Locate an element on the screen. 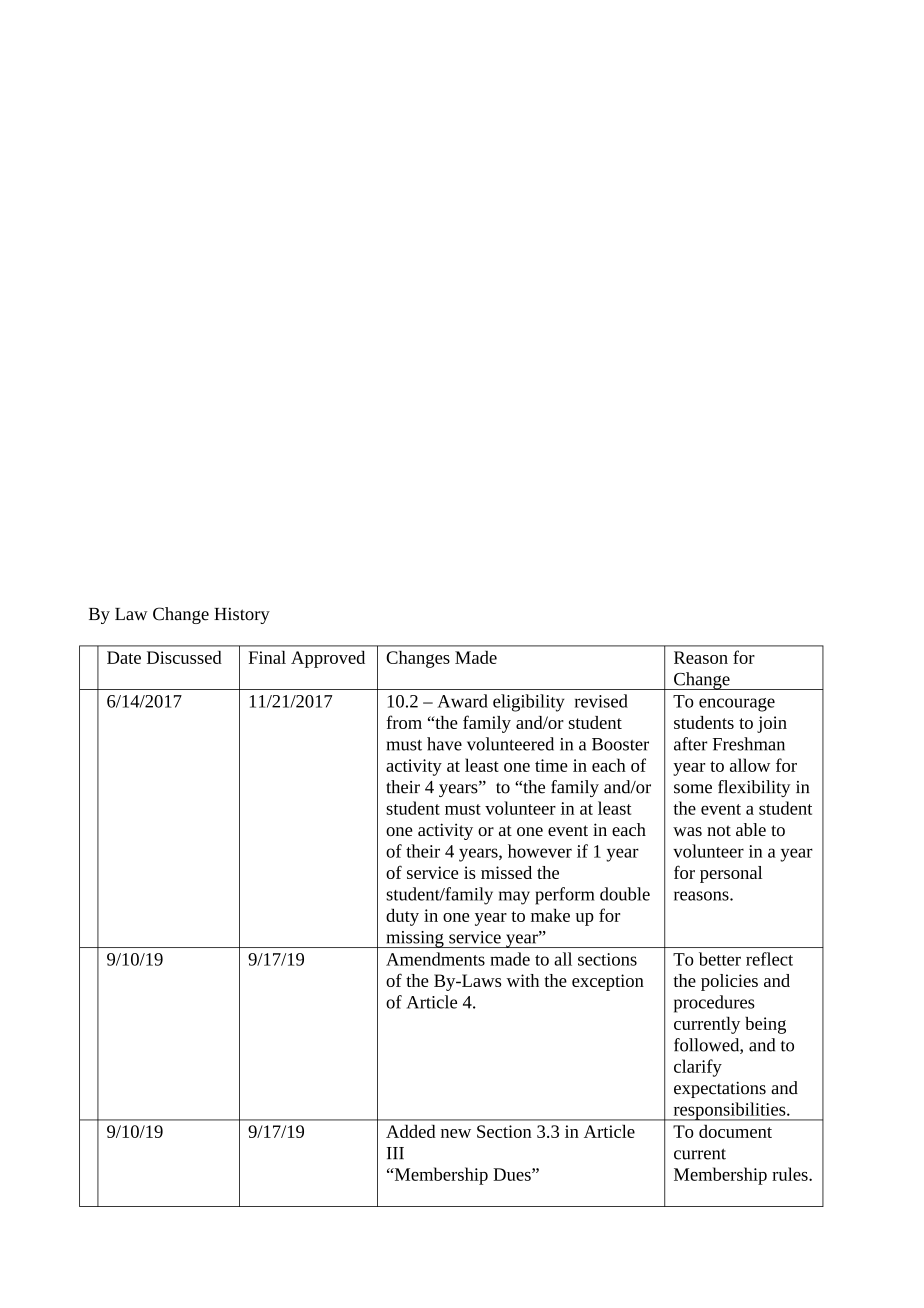  Approved is located at coordinates (328, 659).
